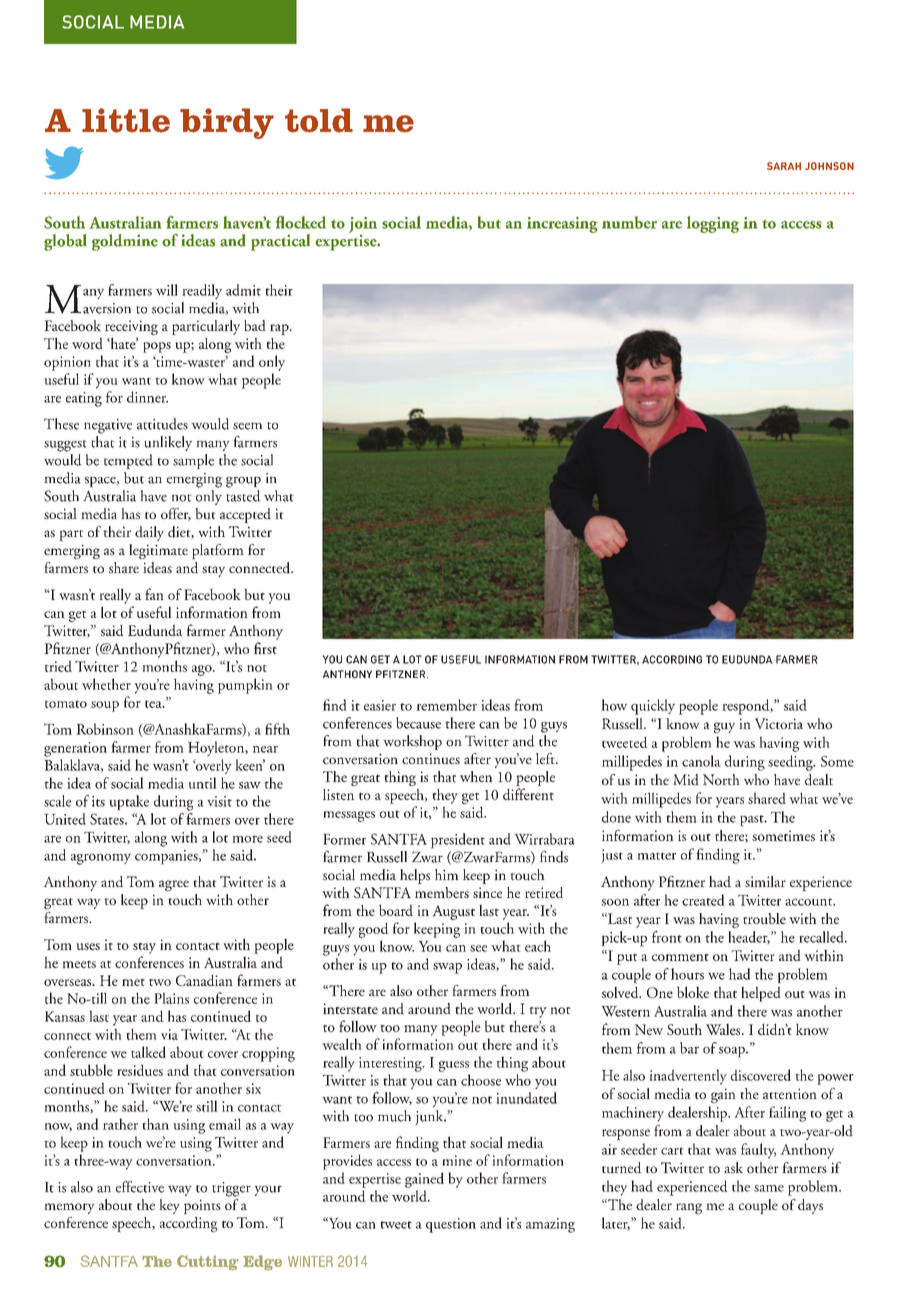 The height and width of the image is (1308, 924). Describe the element at coordinates (713, 224) in the image. I see `logging` at that location.
